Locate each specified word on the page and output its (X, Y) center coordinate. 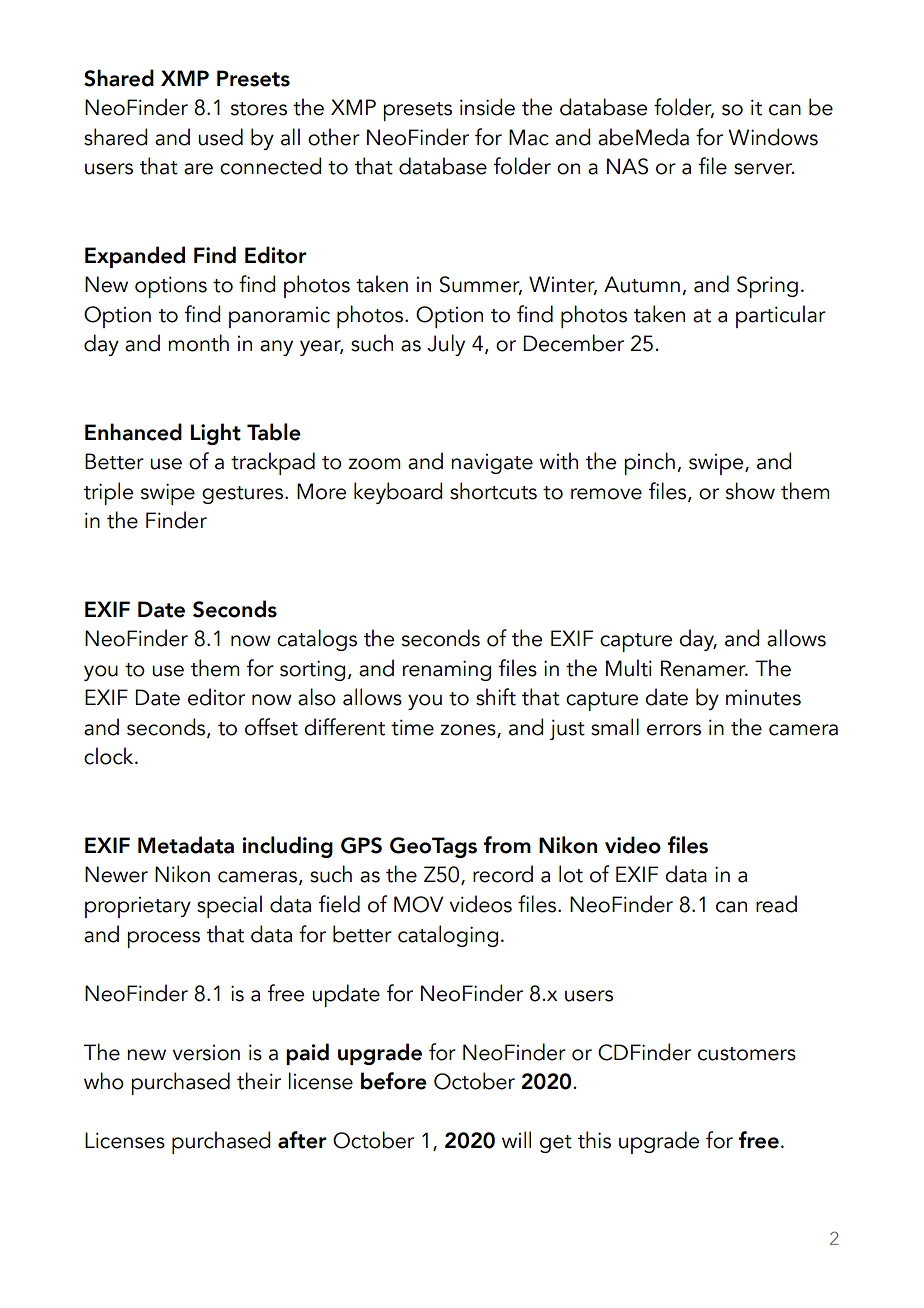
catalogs (317, 640)
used (220, 137)
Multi (629, 668)
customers (747, 1054)
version (206, 1053)
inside (487, 107)
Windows (773, 137)
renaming (447, 670)
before (394, 1081)
